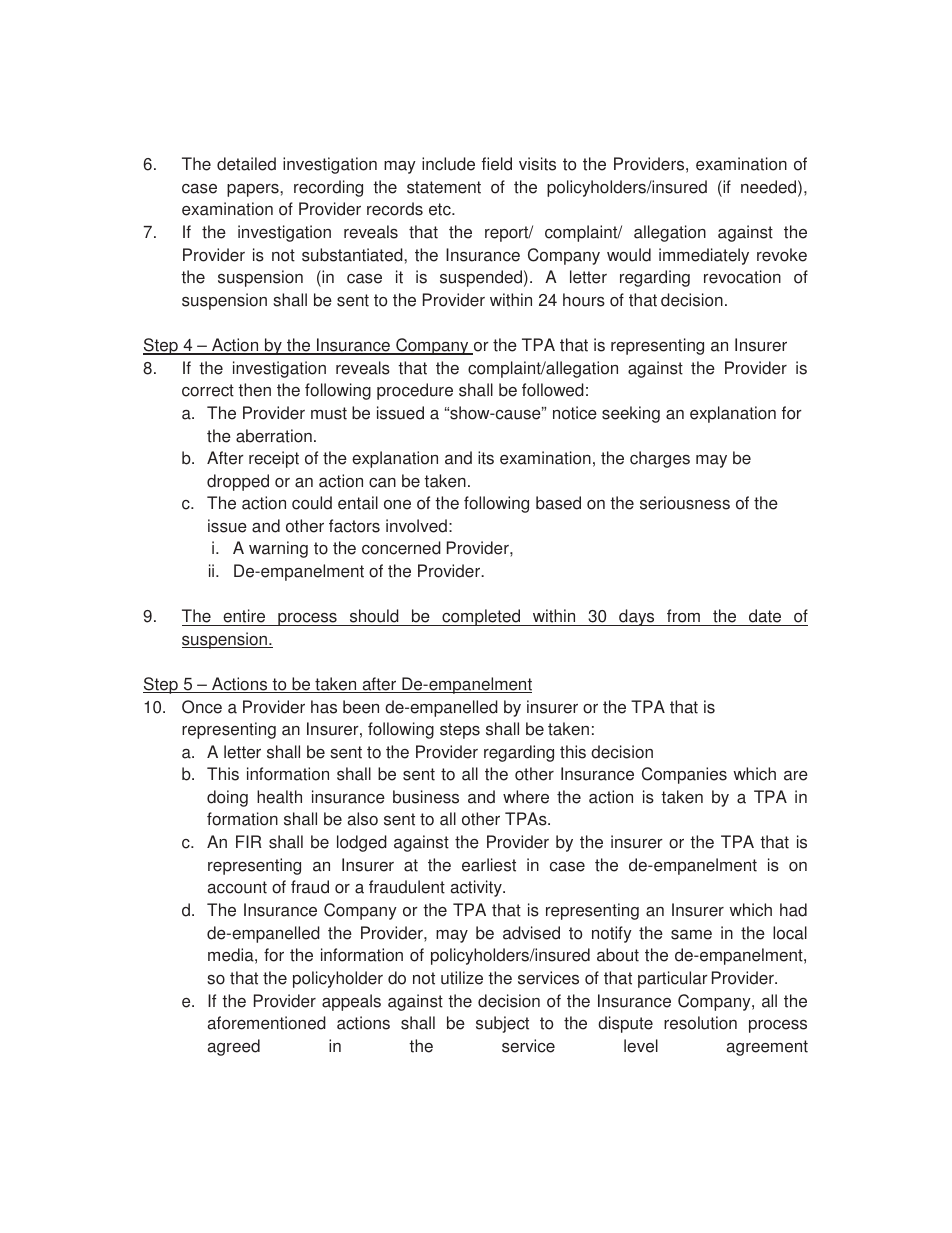 This screenshot has width=952, height=1233. Describe the element at coordinates (497, 164) in the screenshot. I see `field` at that location.
